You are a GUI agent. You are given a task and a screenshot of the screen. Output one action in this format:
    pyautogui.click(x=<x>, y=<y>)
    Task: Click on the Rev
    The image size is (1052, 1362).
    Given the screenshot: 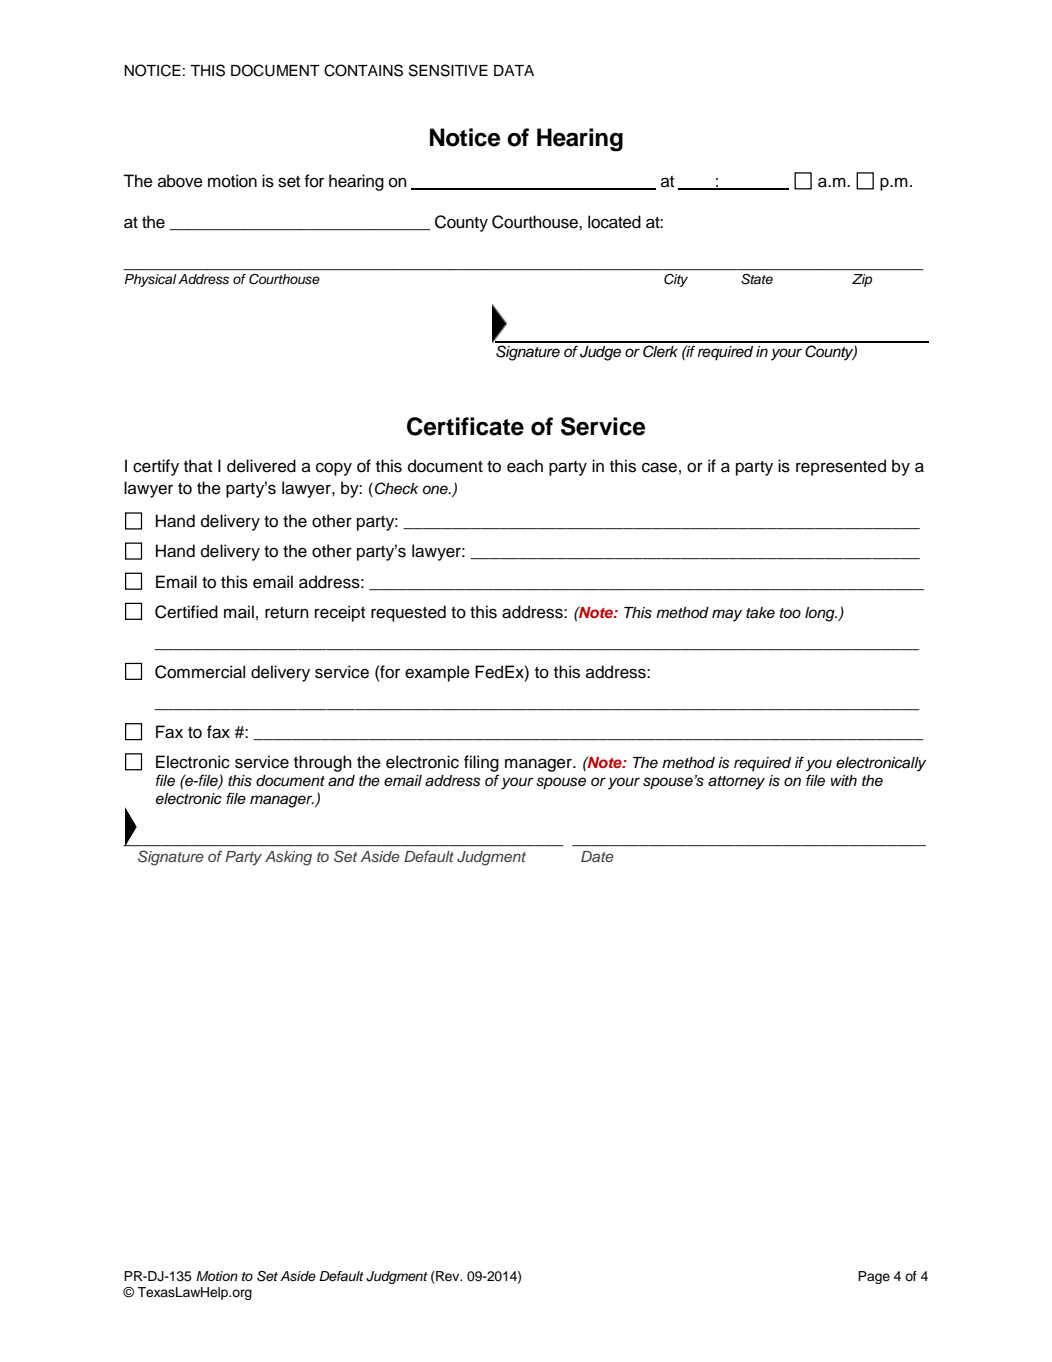 What is the action you would take?
    pyautogui.click(x=448, y=1277)
